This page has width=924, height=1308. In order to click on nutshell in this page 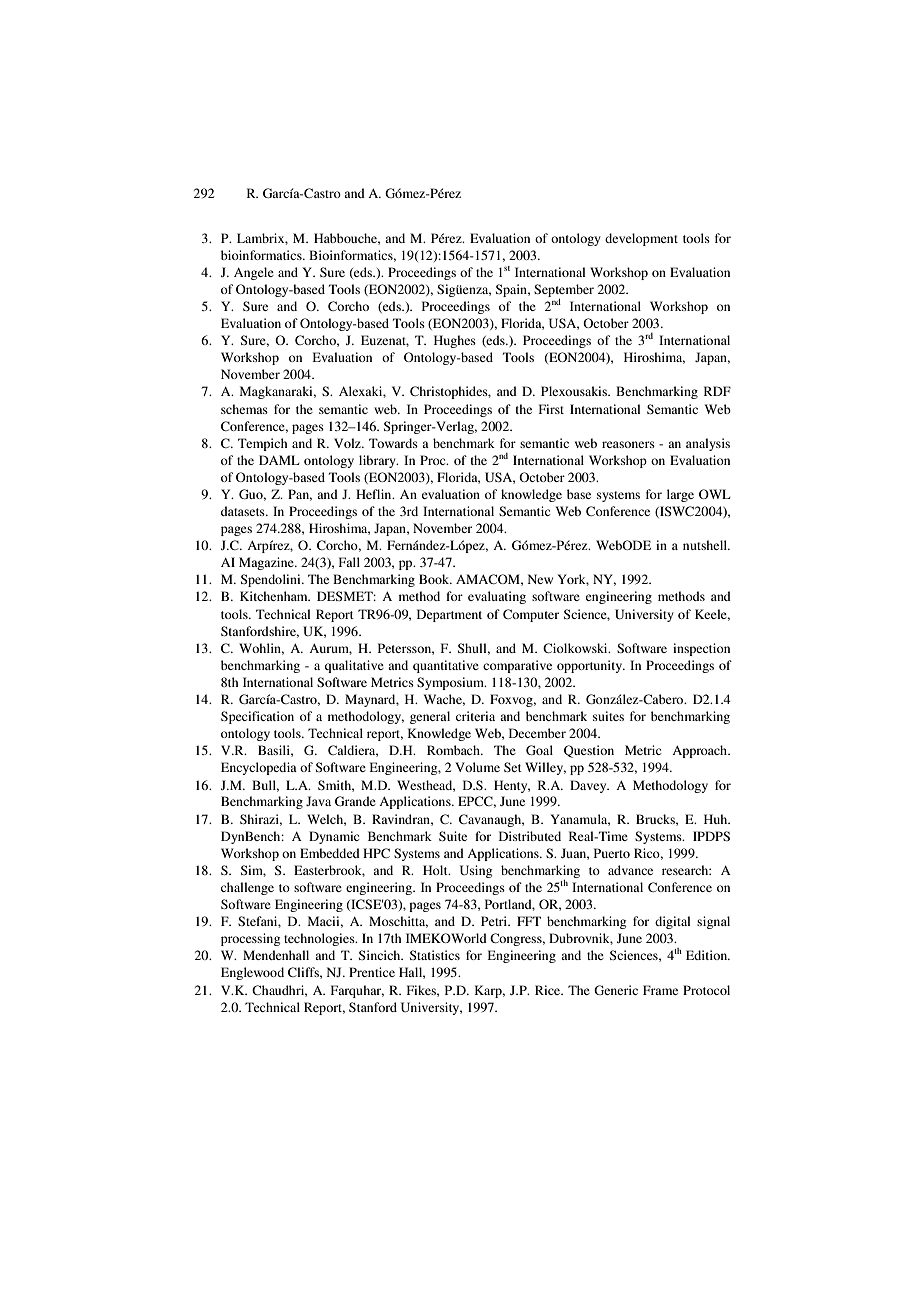, I will do `click(706, 545)`.
